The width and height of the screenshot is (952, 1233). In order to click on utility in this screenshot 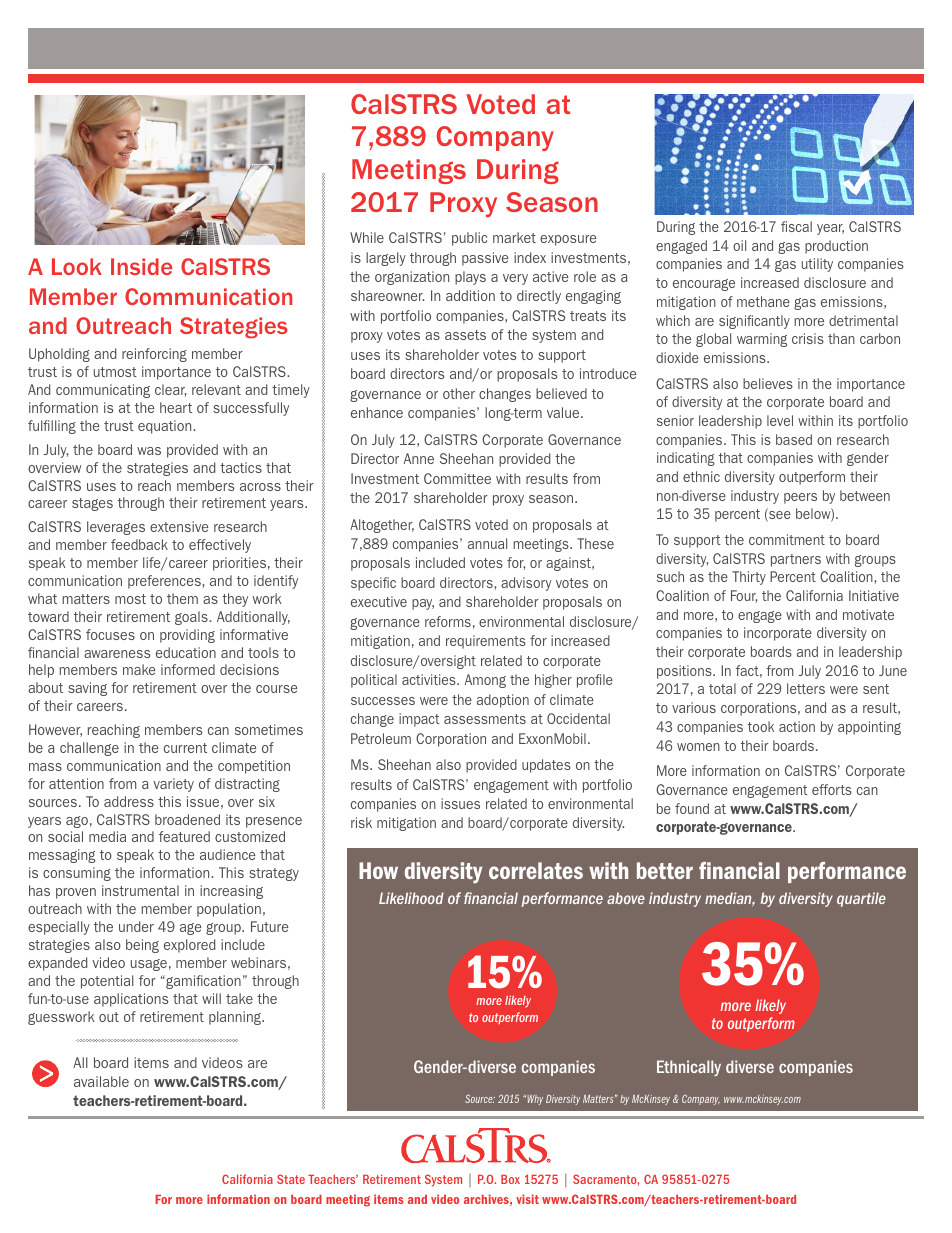, I will do `click(817, 265)`.
